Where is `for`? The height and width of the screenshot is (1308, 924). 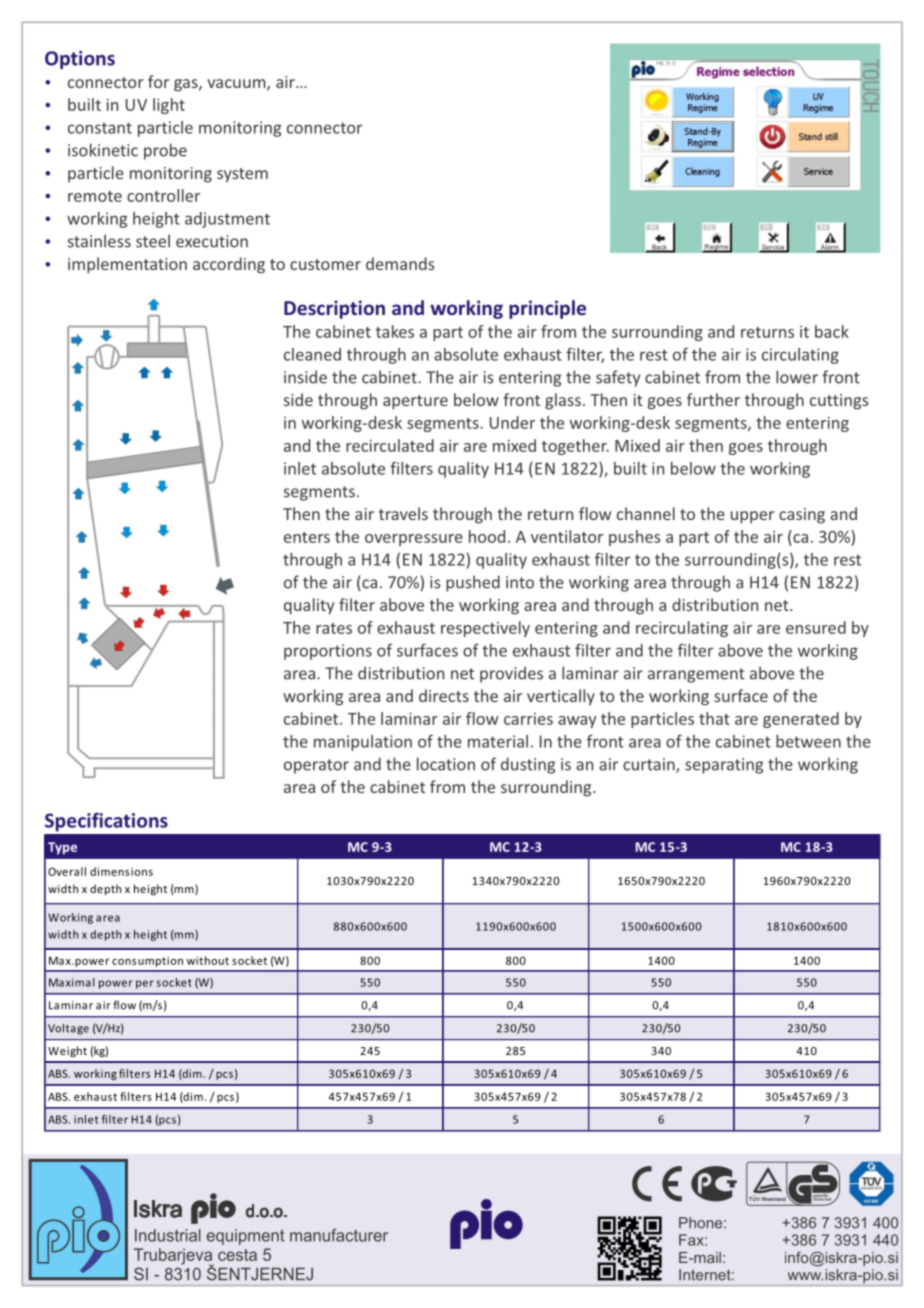 for is located at coordinates (158, 81).
